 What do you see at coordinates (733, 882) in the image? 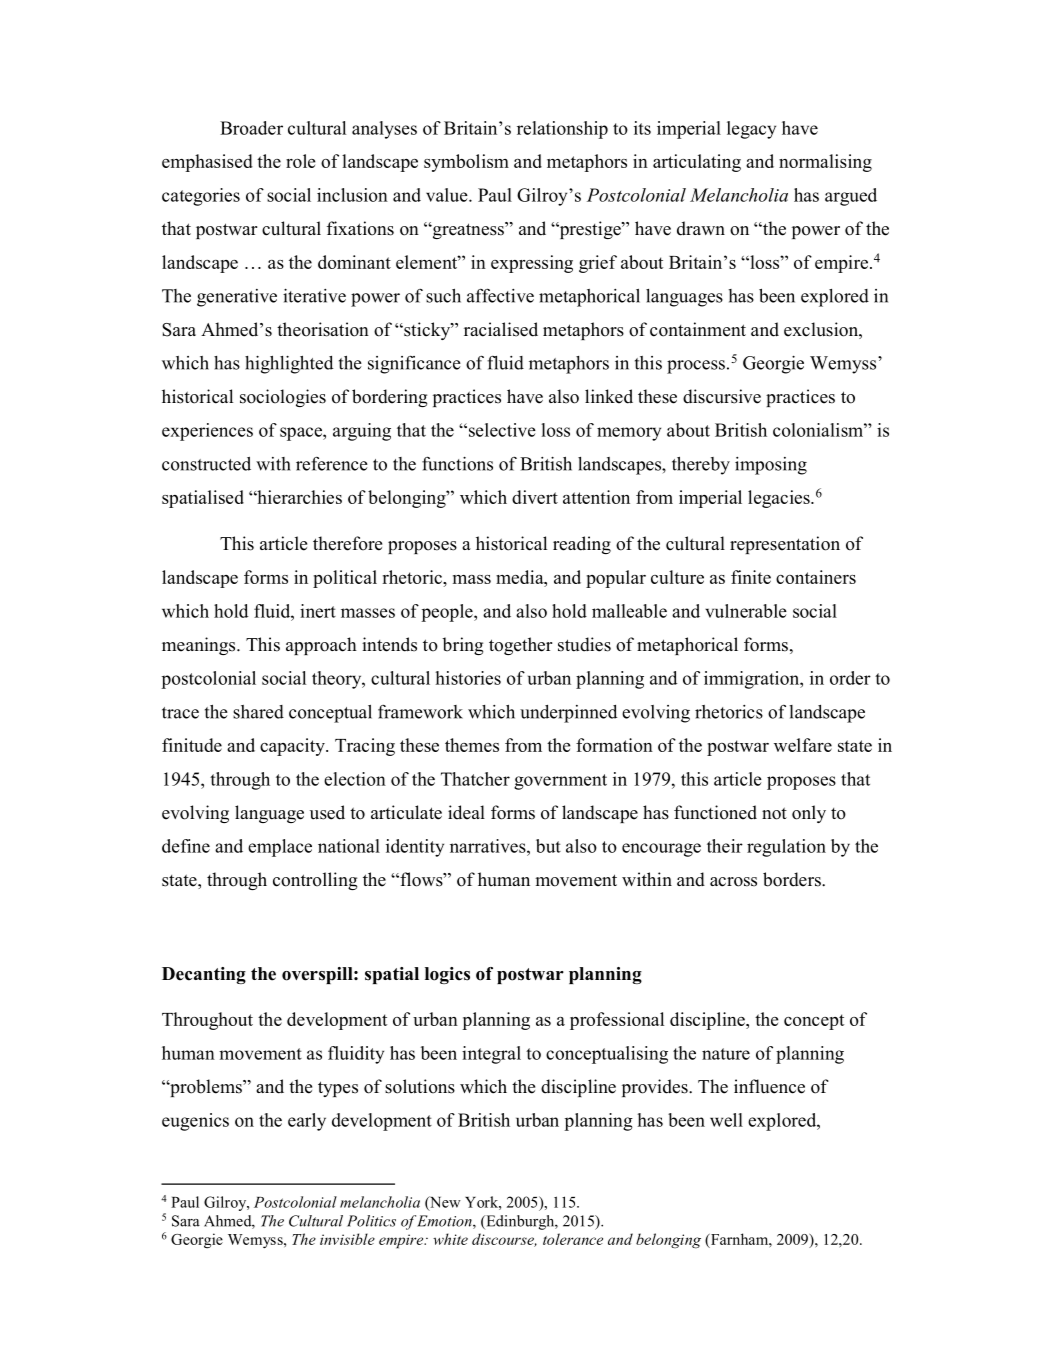
I see `across` at bounding box center [733, 882].
